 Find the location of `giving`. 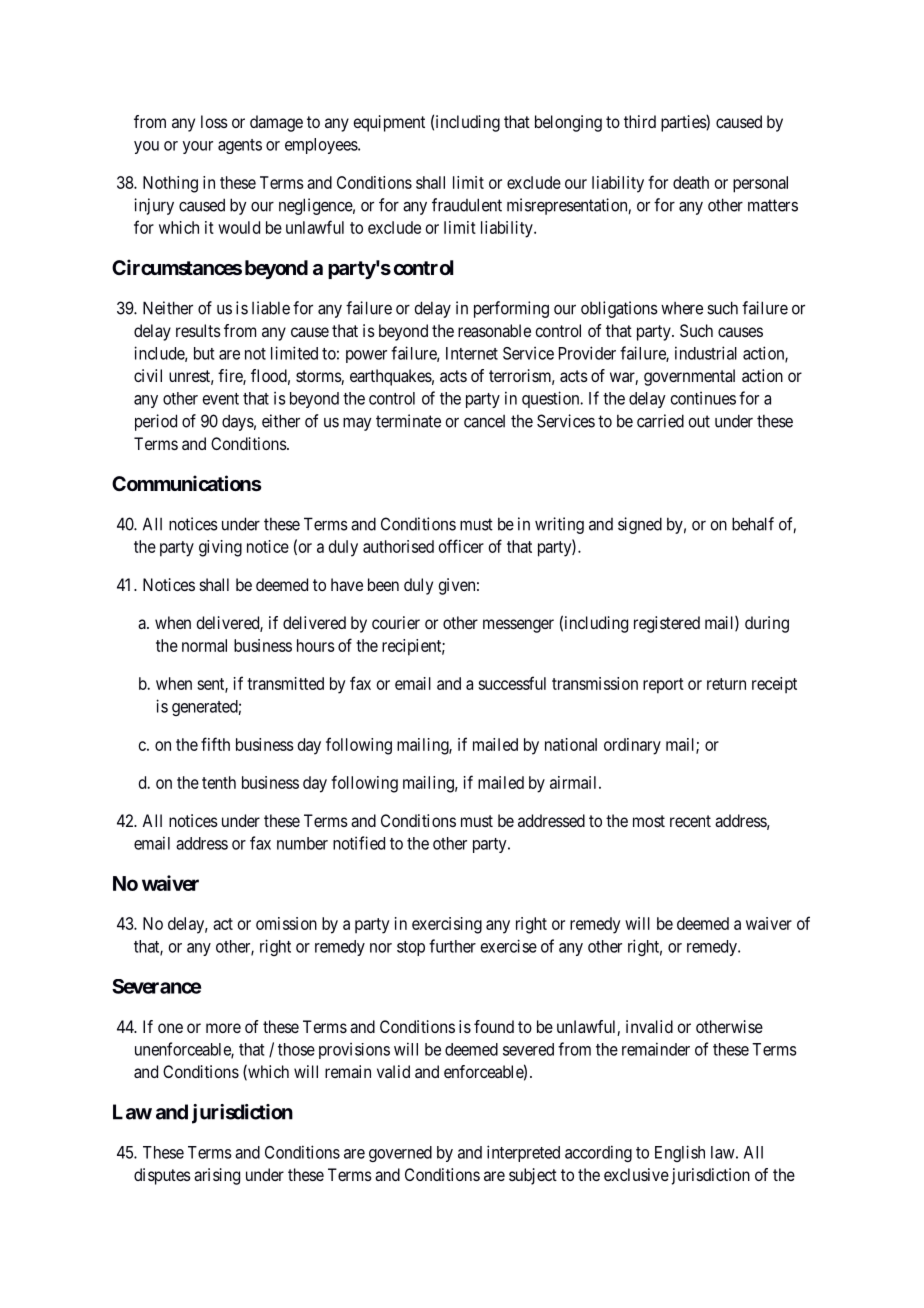

giving is located at coordinates (220, 548).
